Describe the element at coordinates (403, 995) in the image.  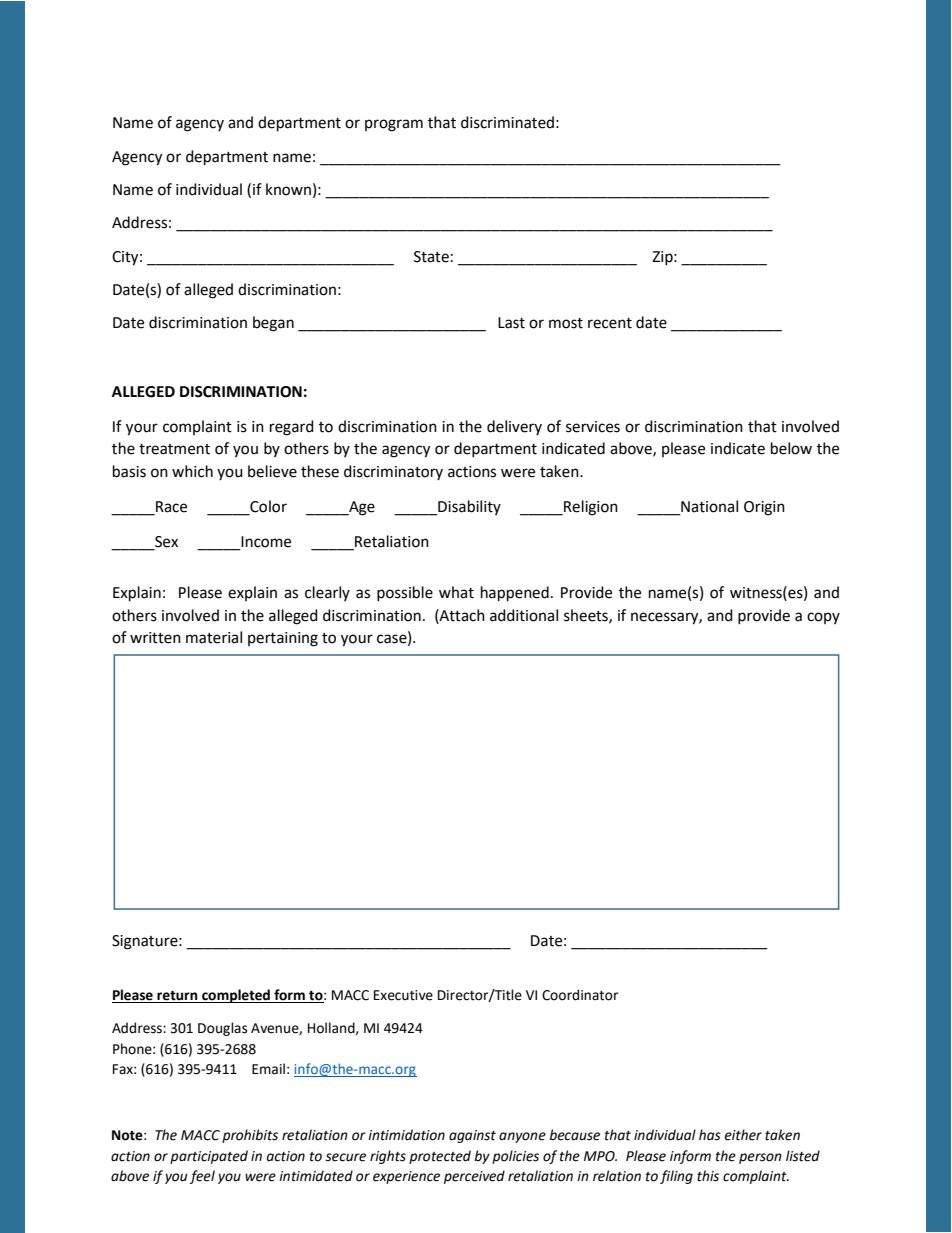
I see `Executive` at that location.
